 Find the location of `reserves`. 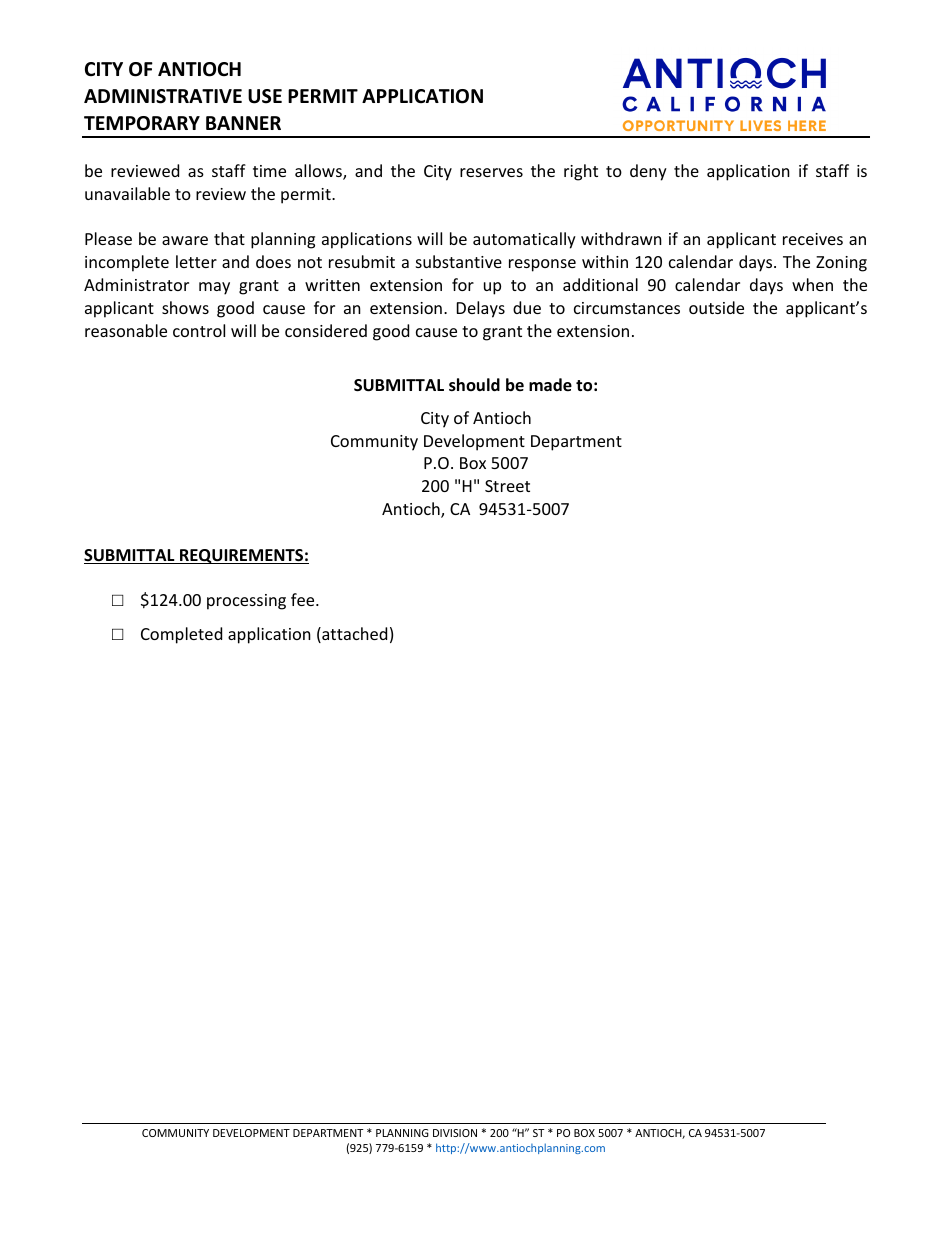

reserves is located at coordinates (491, 172).
